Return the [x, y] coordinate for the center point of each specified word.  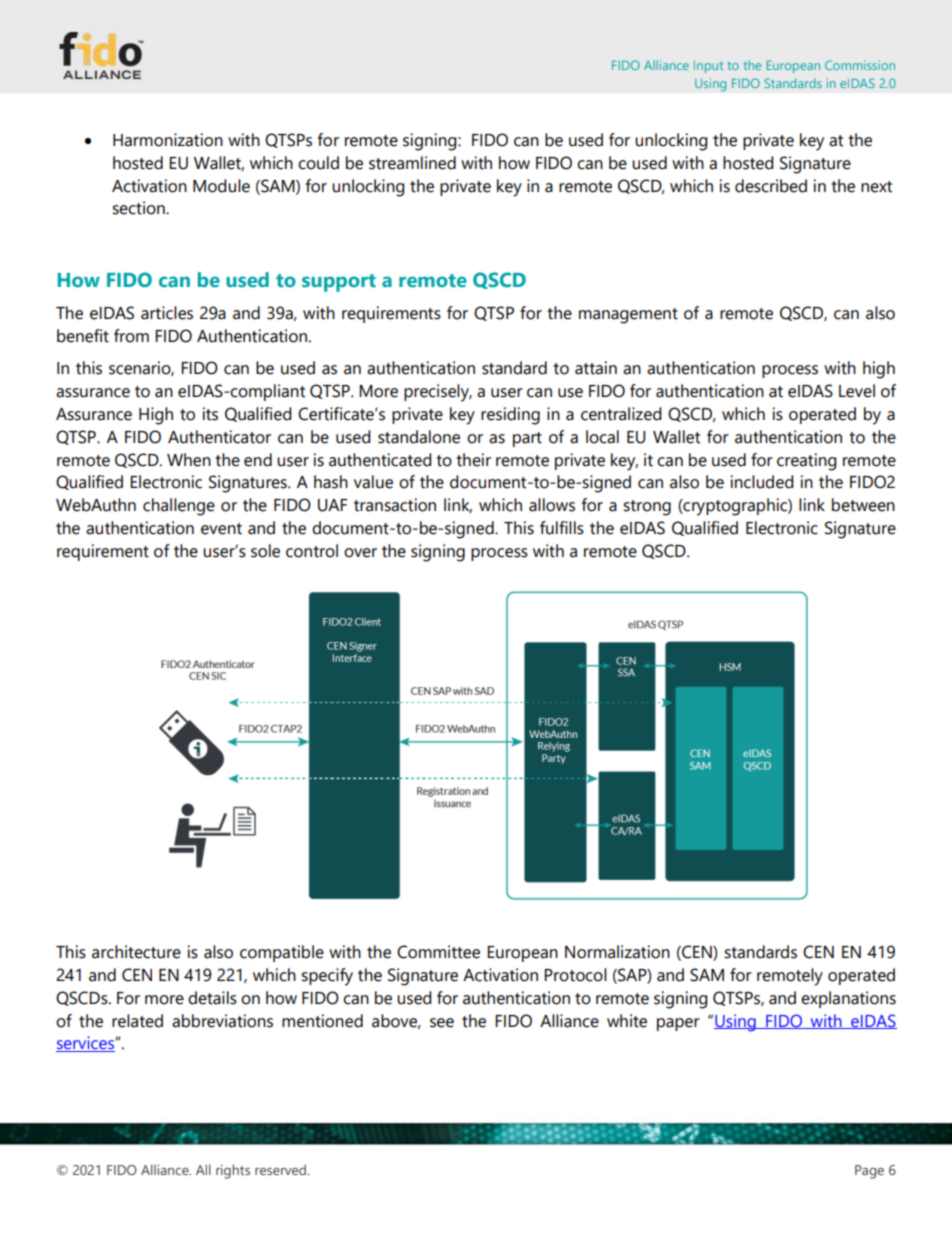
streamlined [412, 163]
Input [708, 67]
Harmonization [168, 140]
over [360, 553]
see [442, 1023]
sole [265, 551]
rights [233, 1171]
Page [869, 1172]
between [863, 505]
